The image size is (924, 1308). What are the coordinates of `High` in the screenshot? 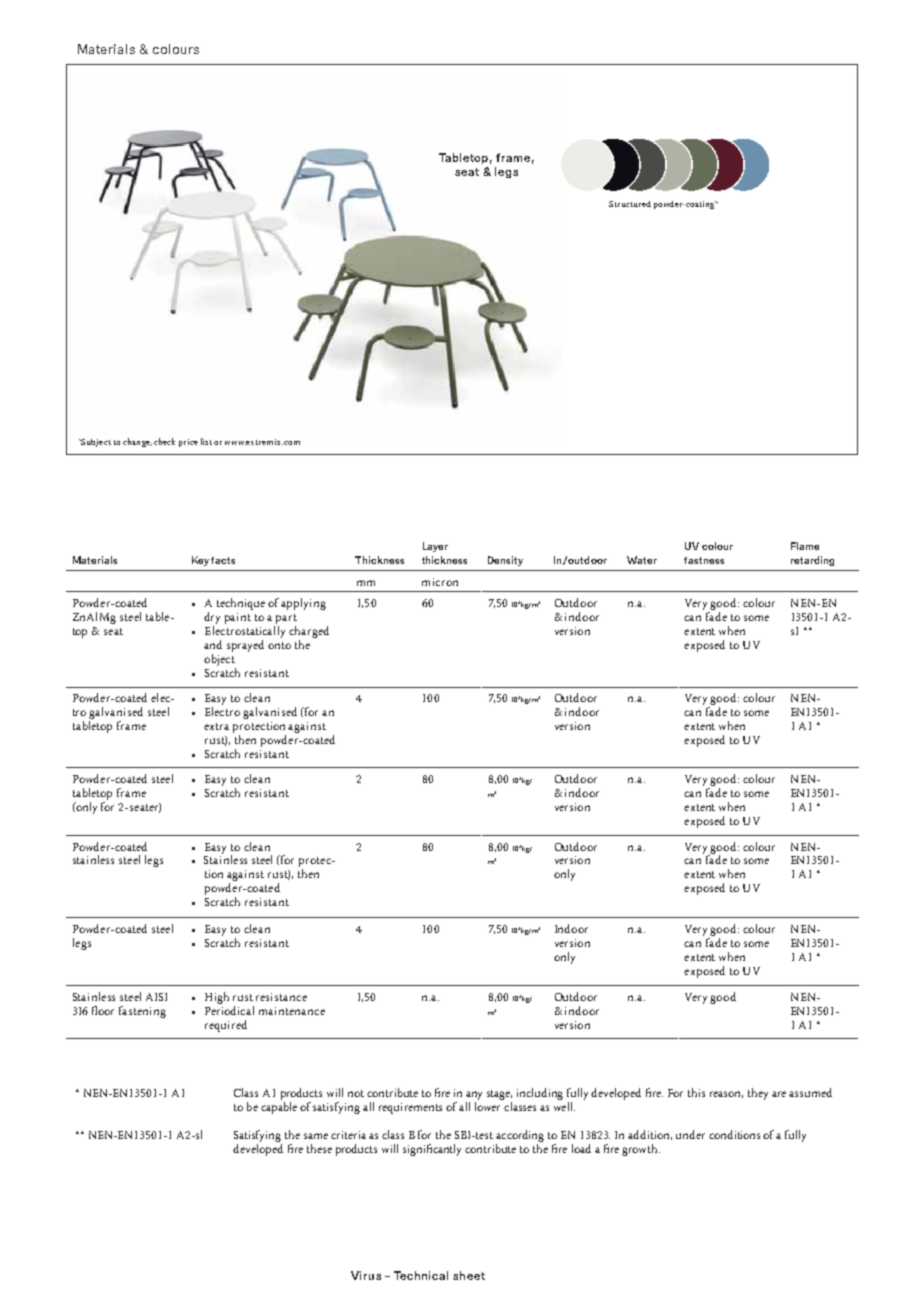 It's located at (217, 998).
